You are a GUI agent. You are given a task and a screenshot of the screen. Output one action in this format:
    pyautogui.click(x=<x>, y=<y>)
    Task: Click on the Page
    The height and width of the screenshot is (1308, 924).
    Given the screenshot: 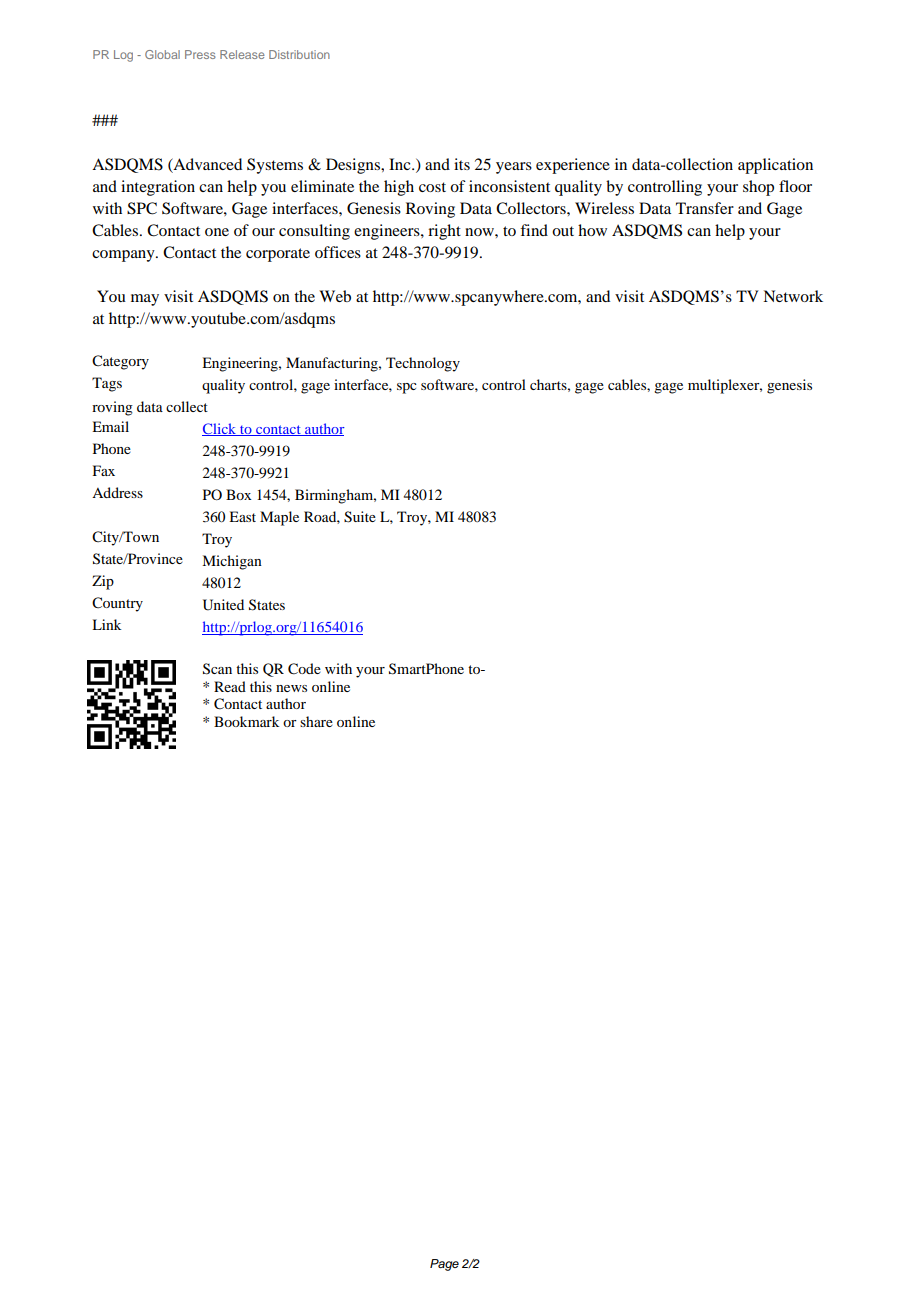 What is the action you would take?
    pyautogui.click(x=444, y=1265)
